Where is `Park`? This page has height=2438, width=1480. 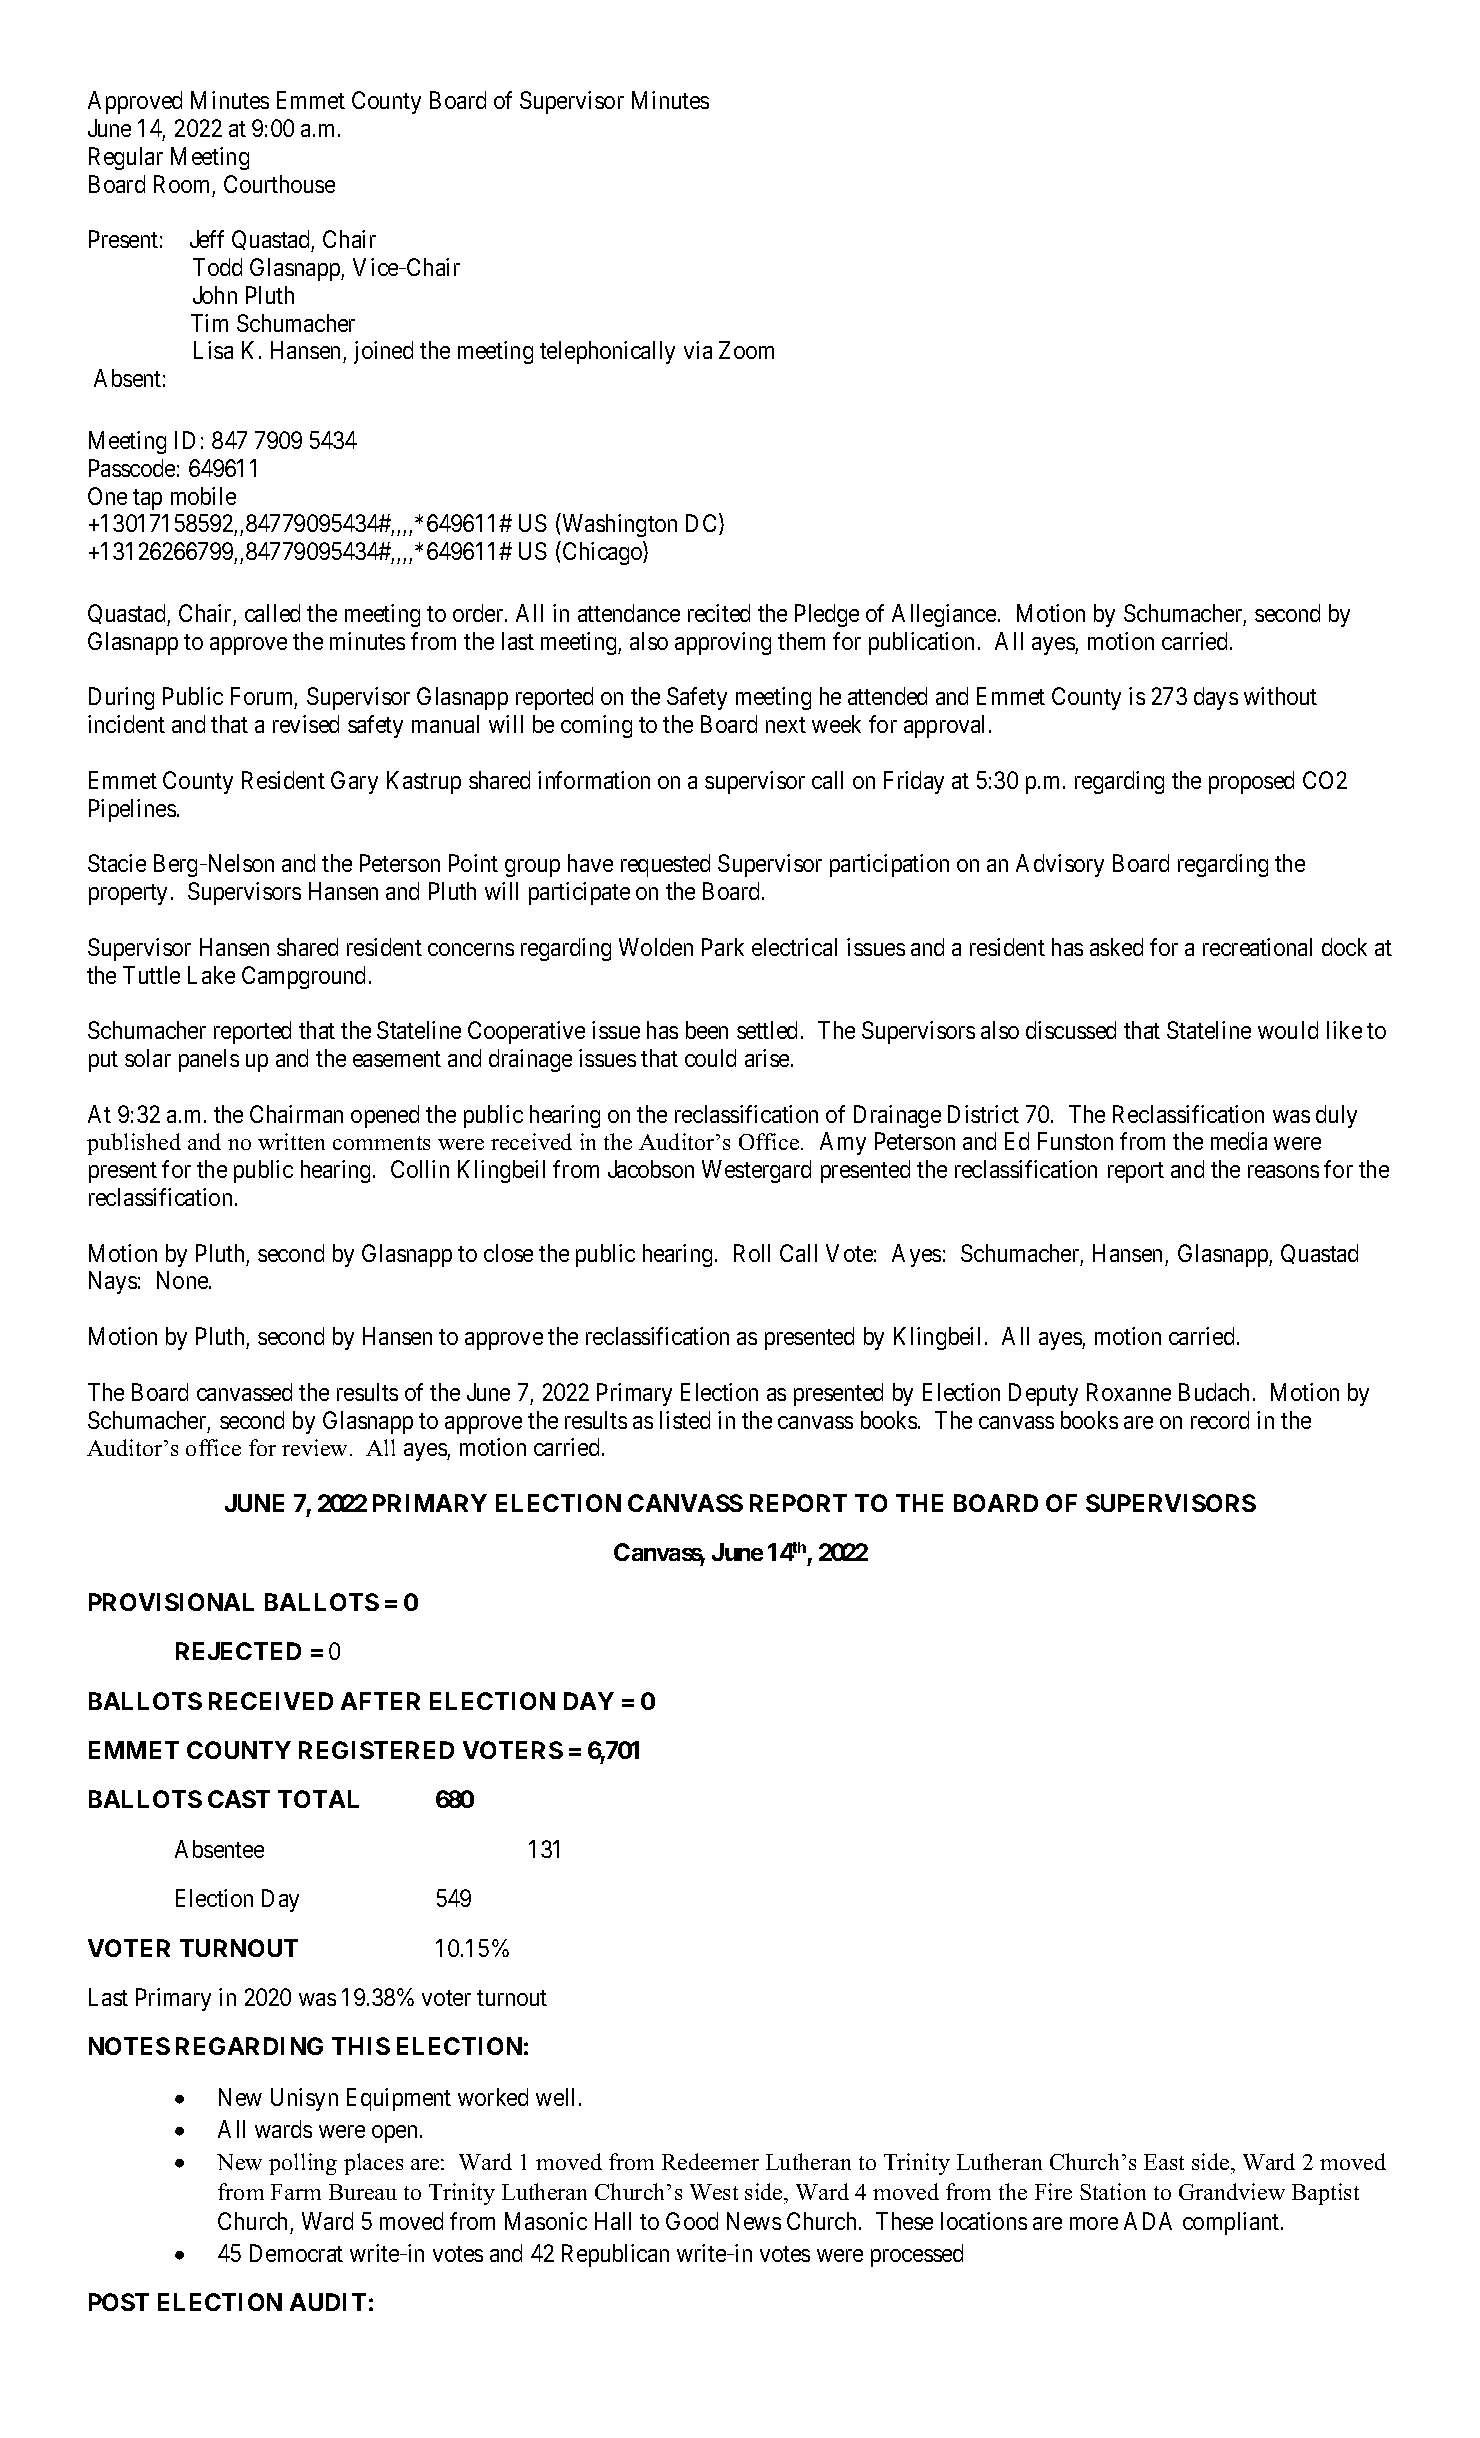 Park is located at coordinates (723, 947).
